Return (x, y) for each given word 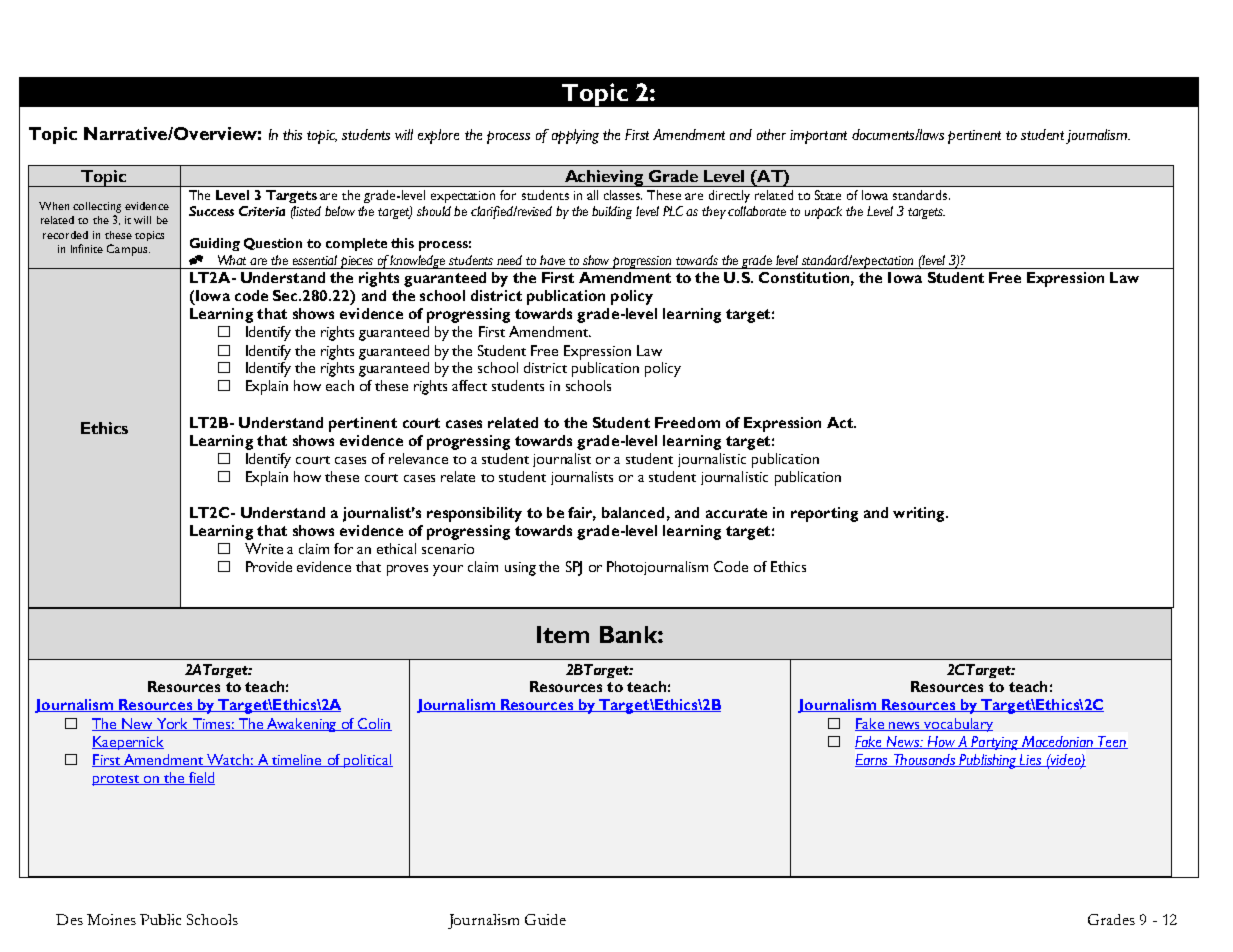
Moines (111, 919)
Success (211, 211)
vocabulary (958, 725)
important (818, 137)
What (232, 260)
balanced (633, 512)
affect (469, 385)
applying (575, 136)
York (172, 724)
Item (563, 634)
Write (264, 548)
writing (920, 514)
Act (841, 422)
